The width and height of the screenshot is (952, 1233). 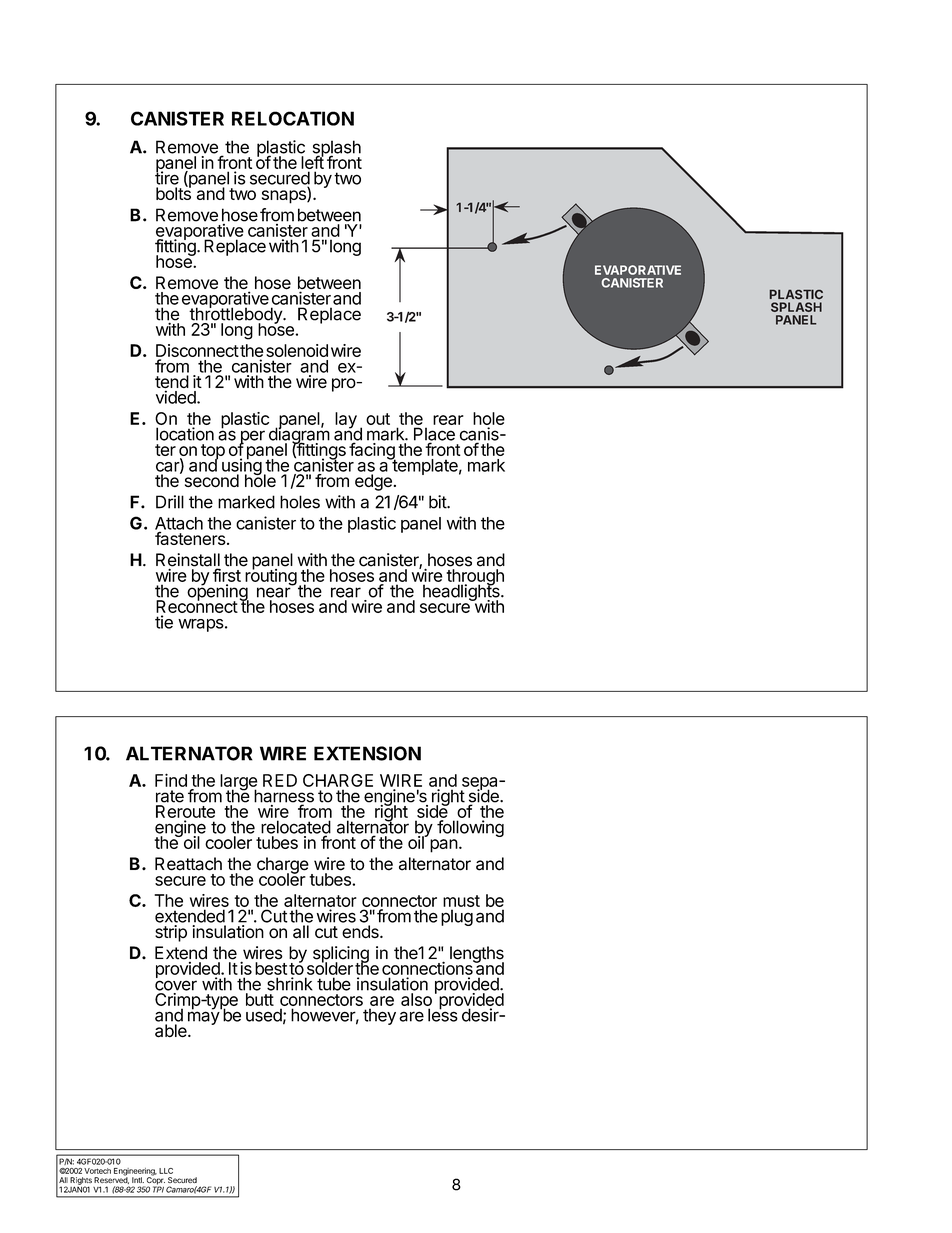 What do you see at coordinates (285, 197) in the screenshot?
I see `snaps` at bounding box center [285, 197].
